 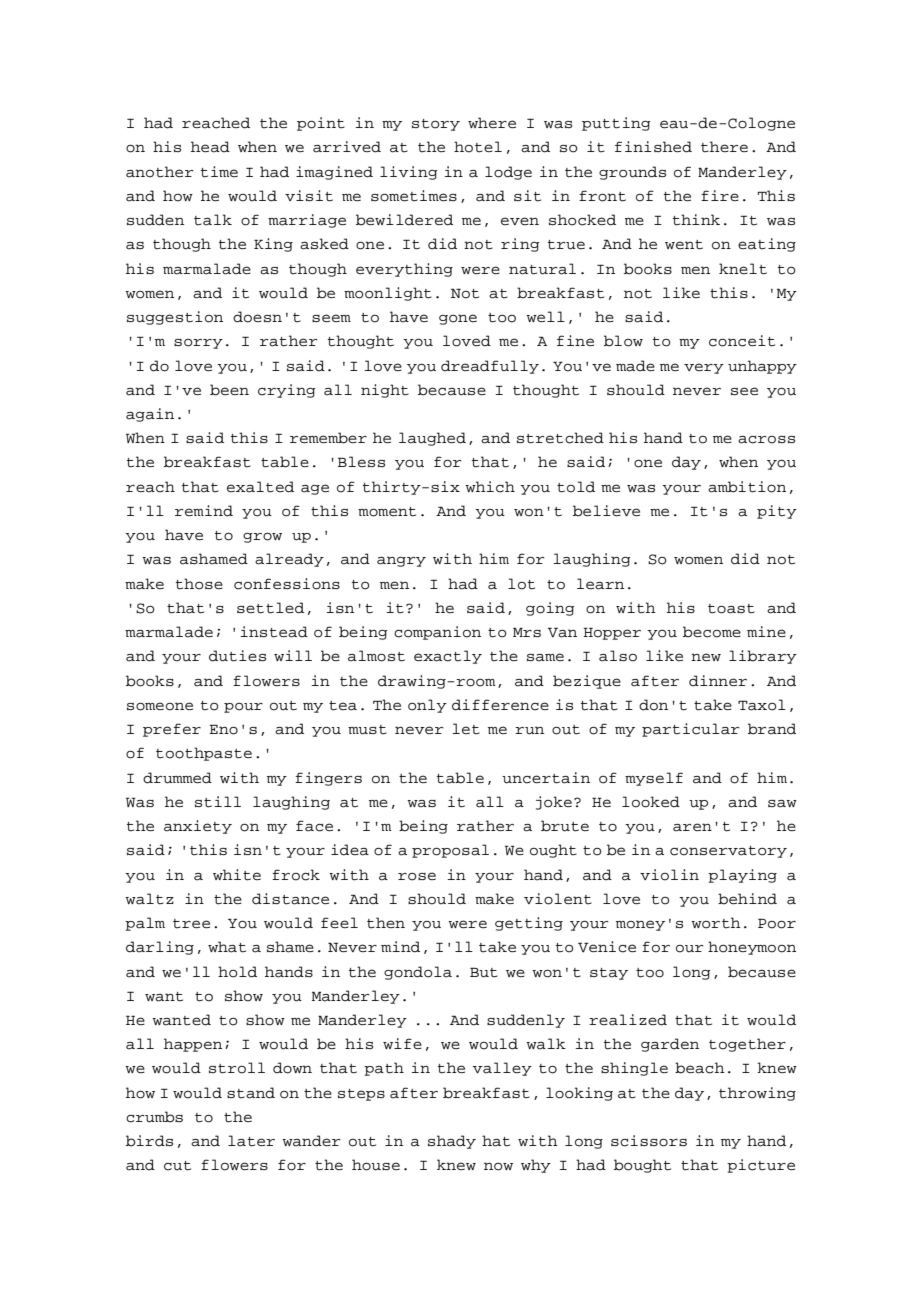 What do you see at coordinates (448, 657) in the screenshot?
I see `exactly` at bounding box center [448, 657].
